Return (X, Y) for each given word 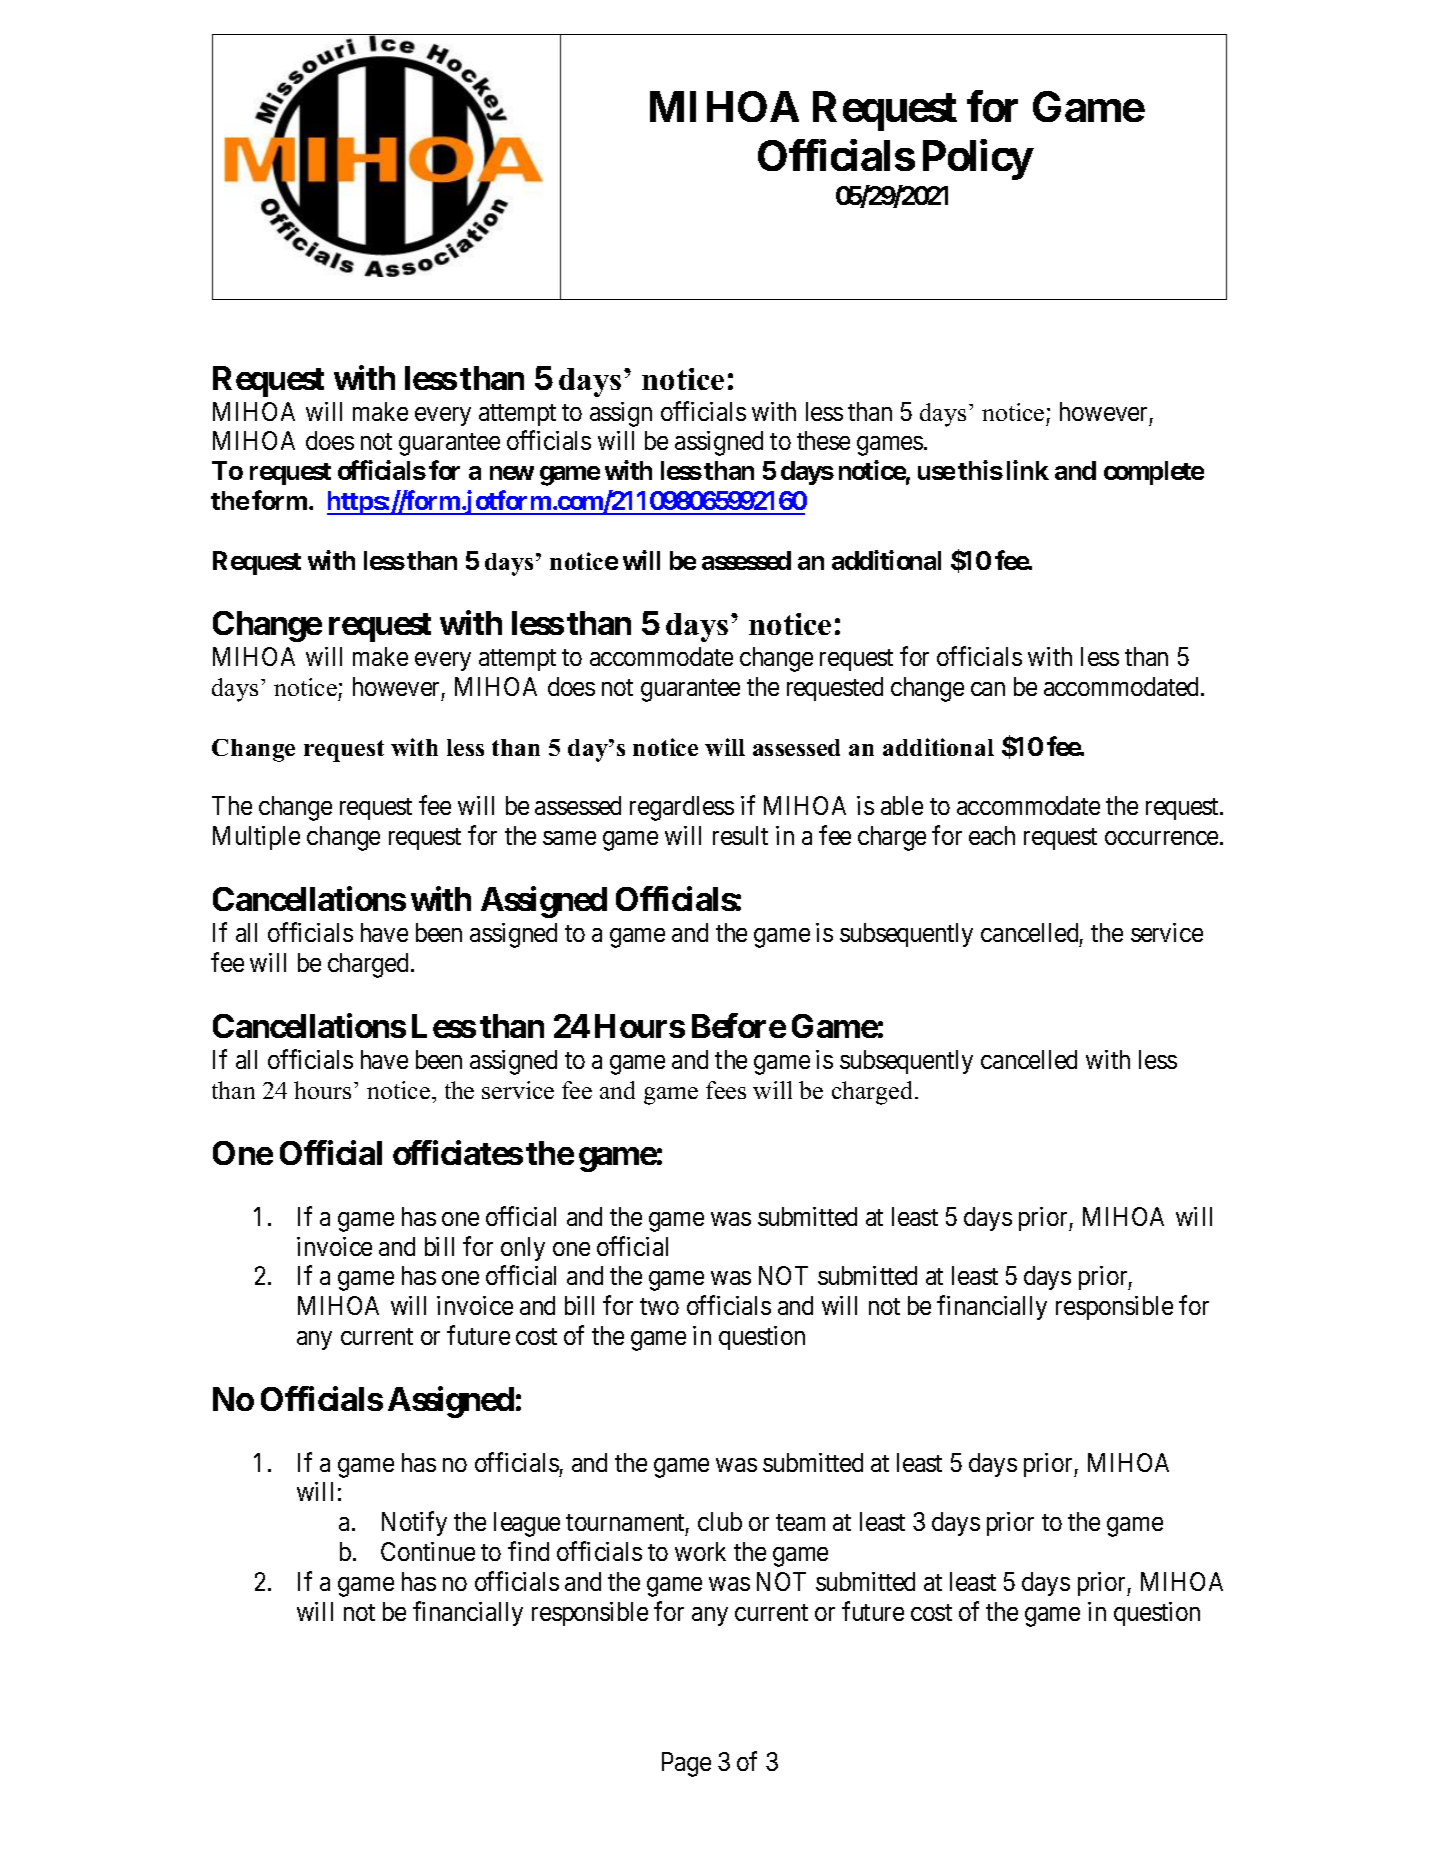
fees (726, 1090)
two (659, 1306)
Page (686, 1764)
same (569, 838)
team (800, 1522)
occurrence (1161, 838)
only (523, 1249)
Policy (977, 160)
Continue (428, 1551)
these (823, 440)
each (992, 835)
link (1028, 470)
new (512, 473)
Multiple (256, 838)
